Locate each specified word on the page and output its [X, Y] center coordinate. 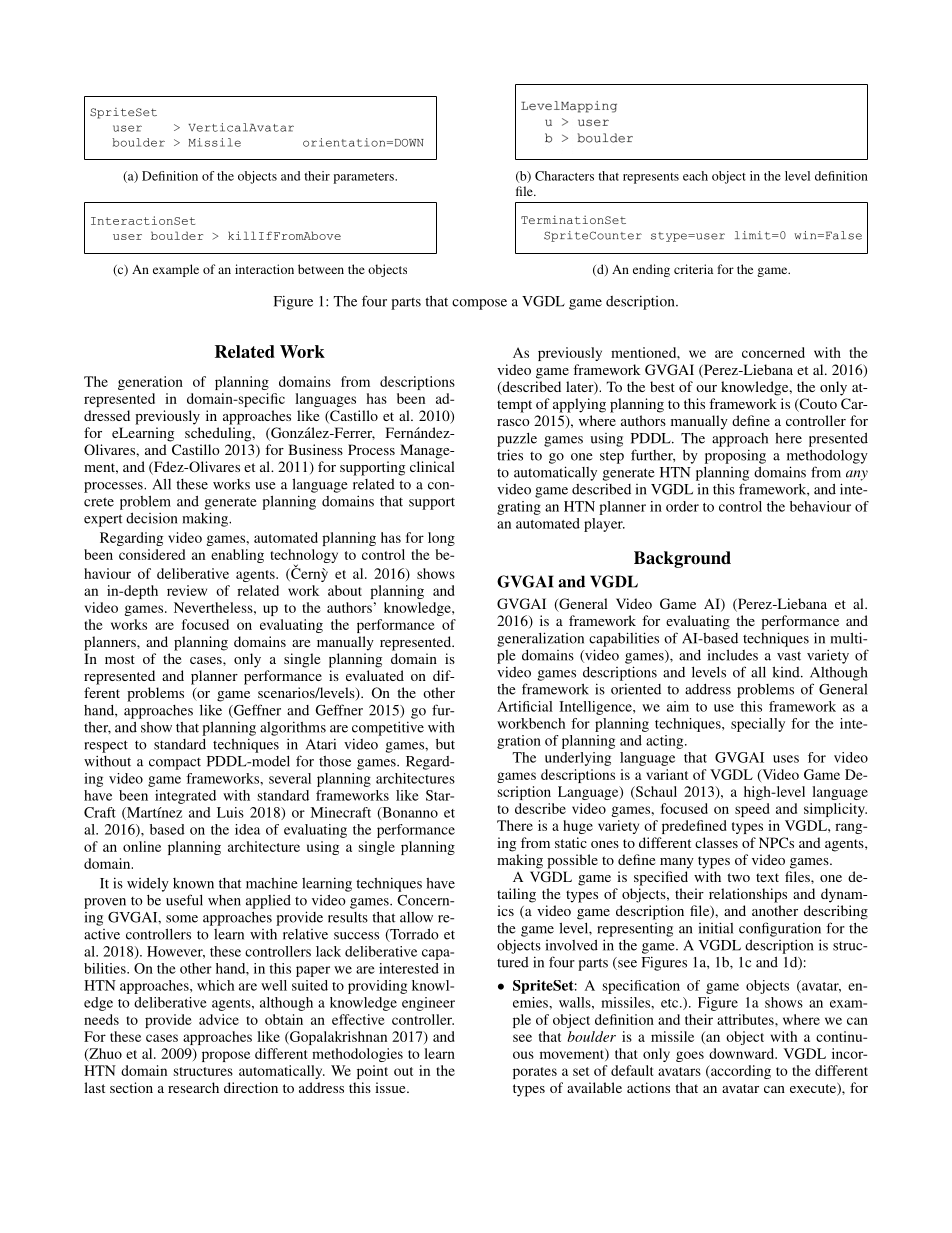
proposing [735, 456]
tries [510, 455]
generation [150, 383]
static [571, 842]
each [695, 176]
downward [743, 1053]
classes [716, 842]
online [142, 846]
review [187, 590]
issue [391, 1087]
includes [733, 655]
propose [226, 1056]
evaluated [375, 675]
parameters [364, 178]
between [321, 269]
